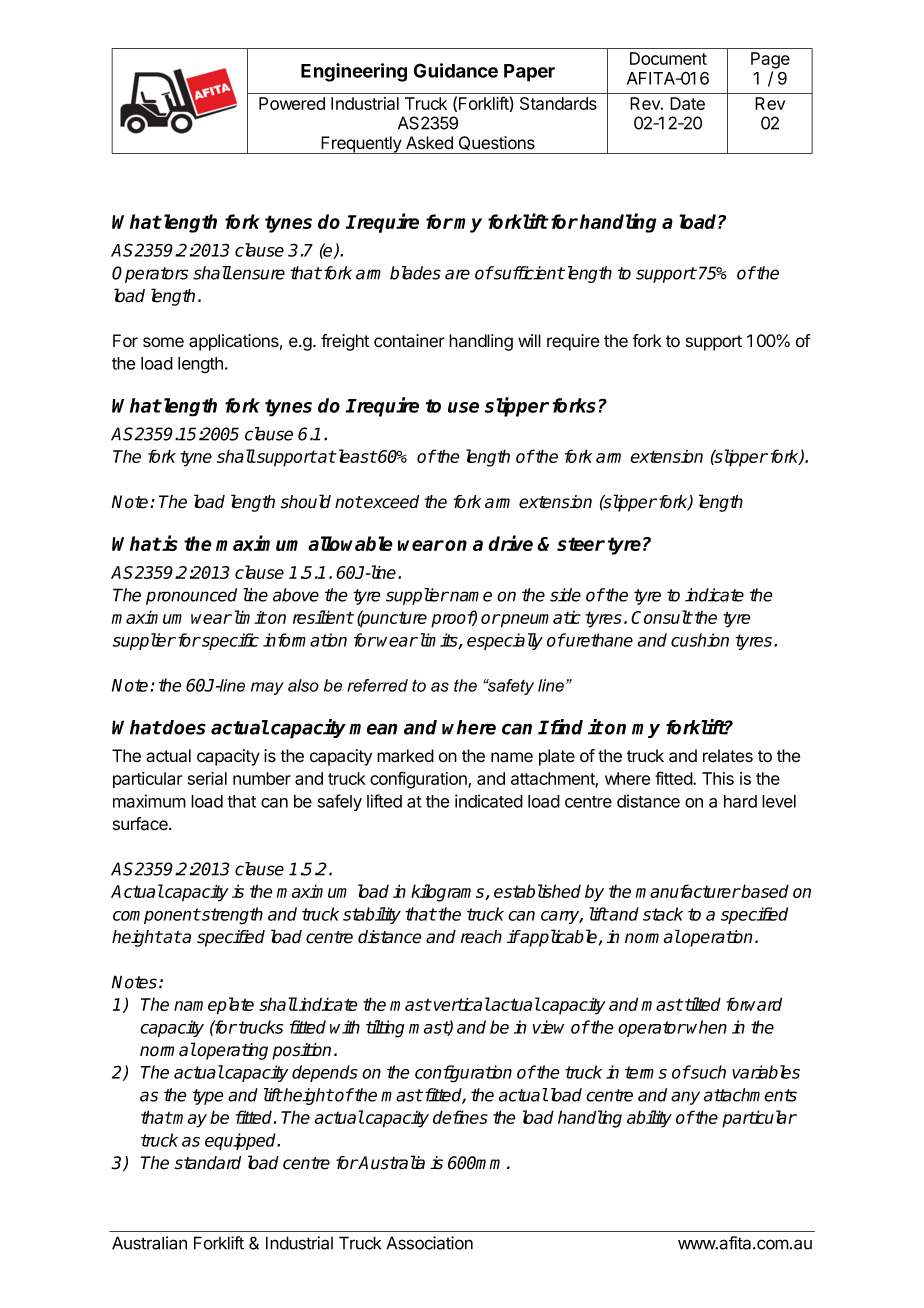 Image resolution: width=924 pixels, height=1308 pixels. What do you see at coordinates (661, 617) in the document?
I see `Consult` at bounding box center [661, 617].
